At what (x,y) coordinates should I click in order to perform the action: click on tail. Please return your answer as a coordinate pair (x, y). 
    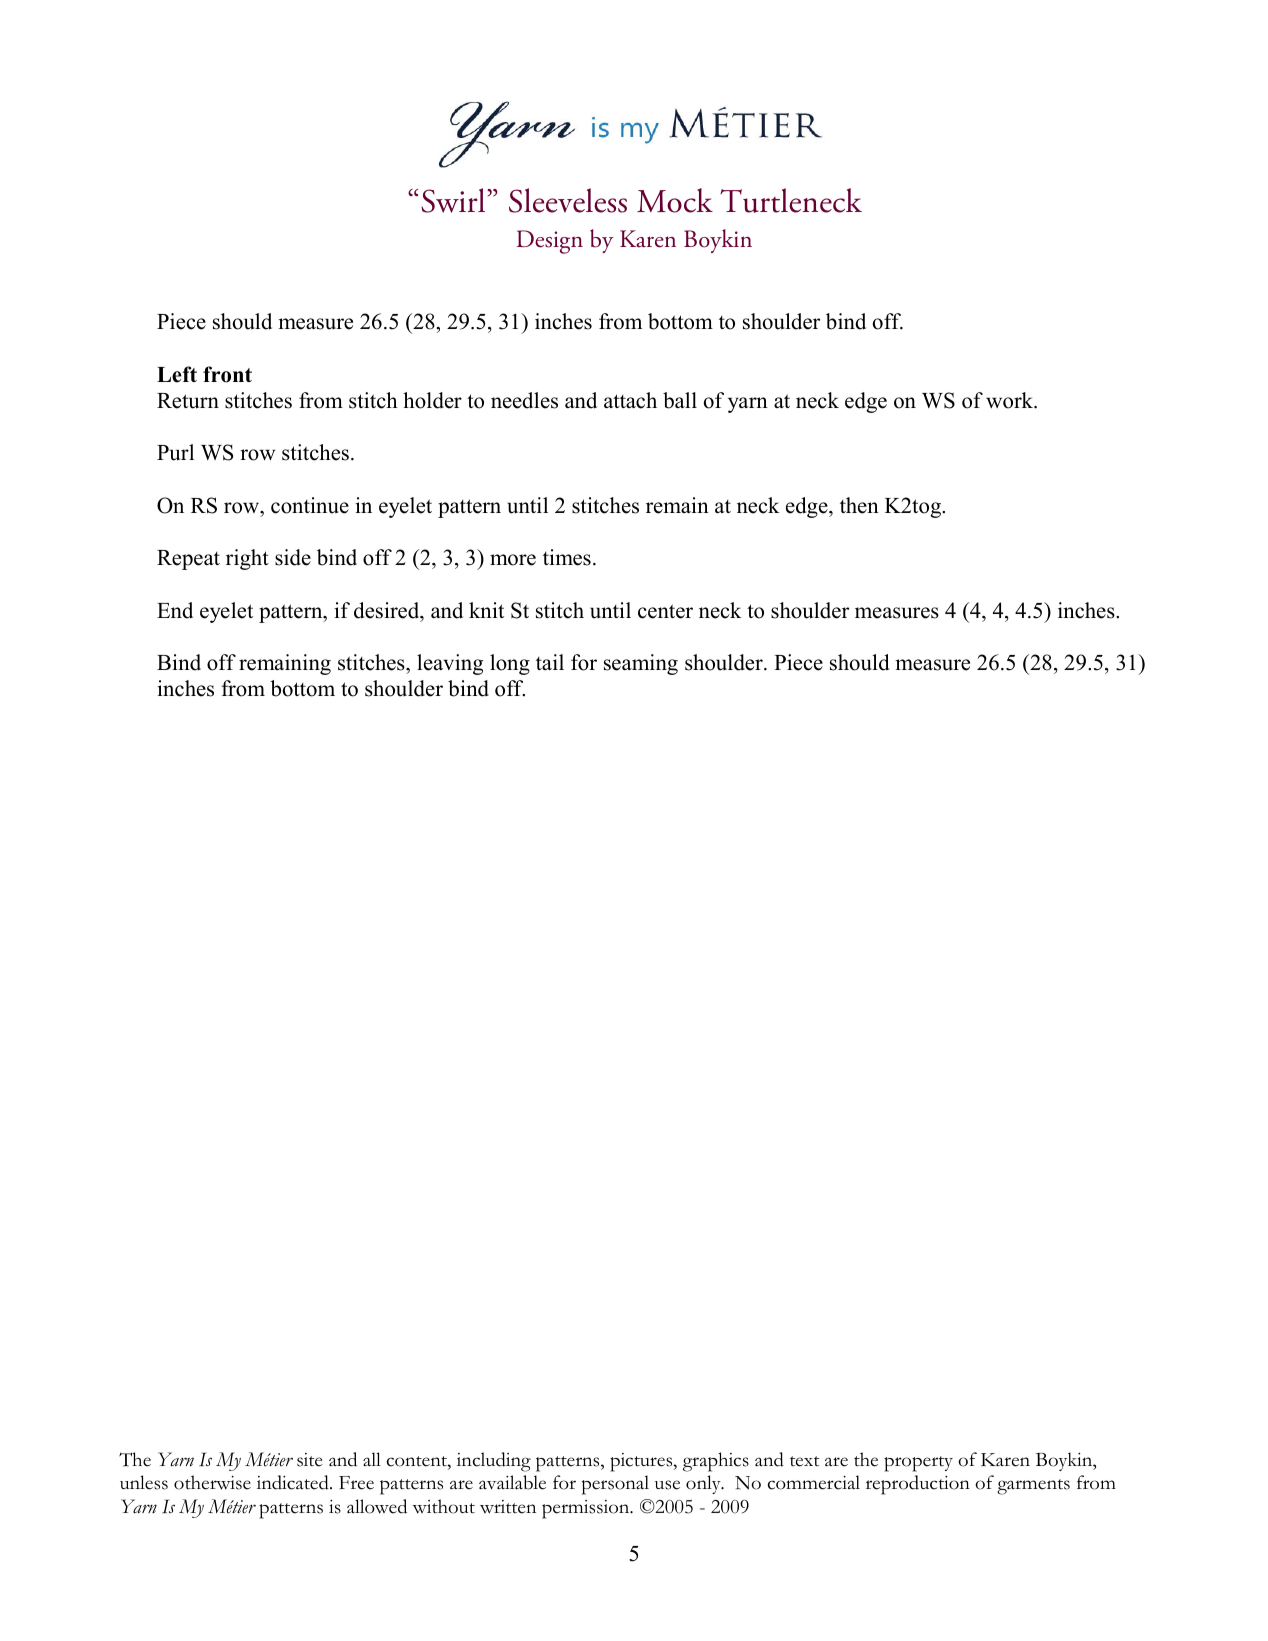
    Looking at the image, I should click on (550, 662).
